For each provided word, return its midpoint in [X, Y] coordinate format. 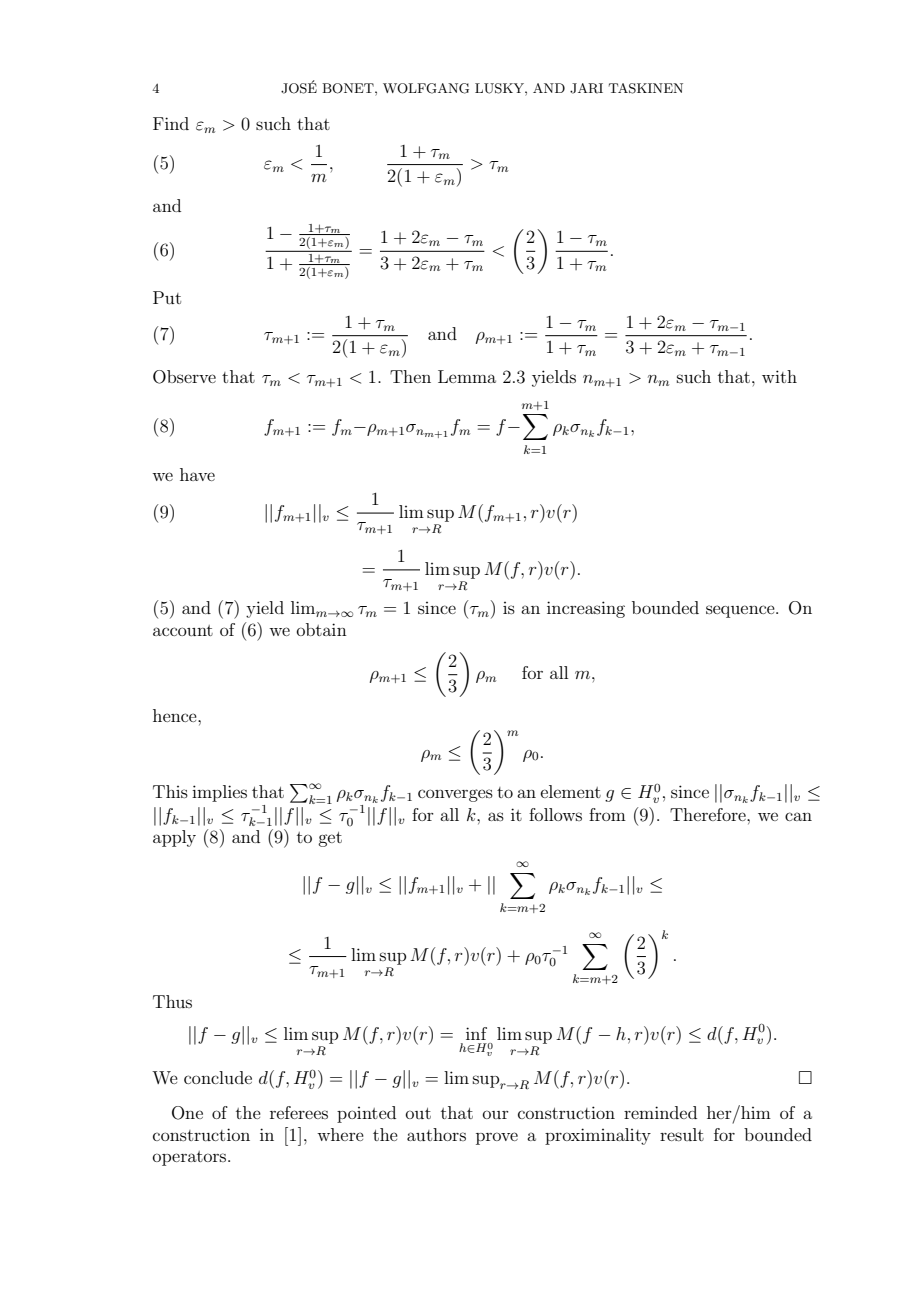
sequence [741, 611]
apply [174, 838]
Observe [184, 377]
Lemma [467, 376]
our [496, 1114]
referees [299, 1112]
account [183, 630]
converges [455, 795]
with [779, 376]
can [798, 816]
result [682, 1134]
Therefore [709, 814]
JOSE [299, 87]
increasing [586, 609]
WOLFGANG [426, 88]
